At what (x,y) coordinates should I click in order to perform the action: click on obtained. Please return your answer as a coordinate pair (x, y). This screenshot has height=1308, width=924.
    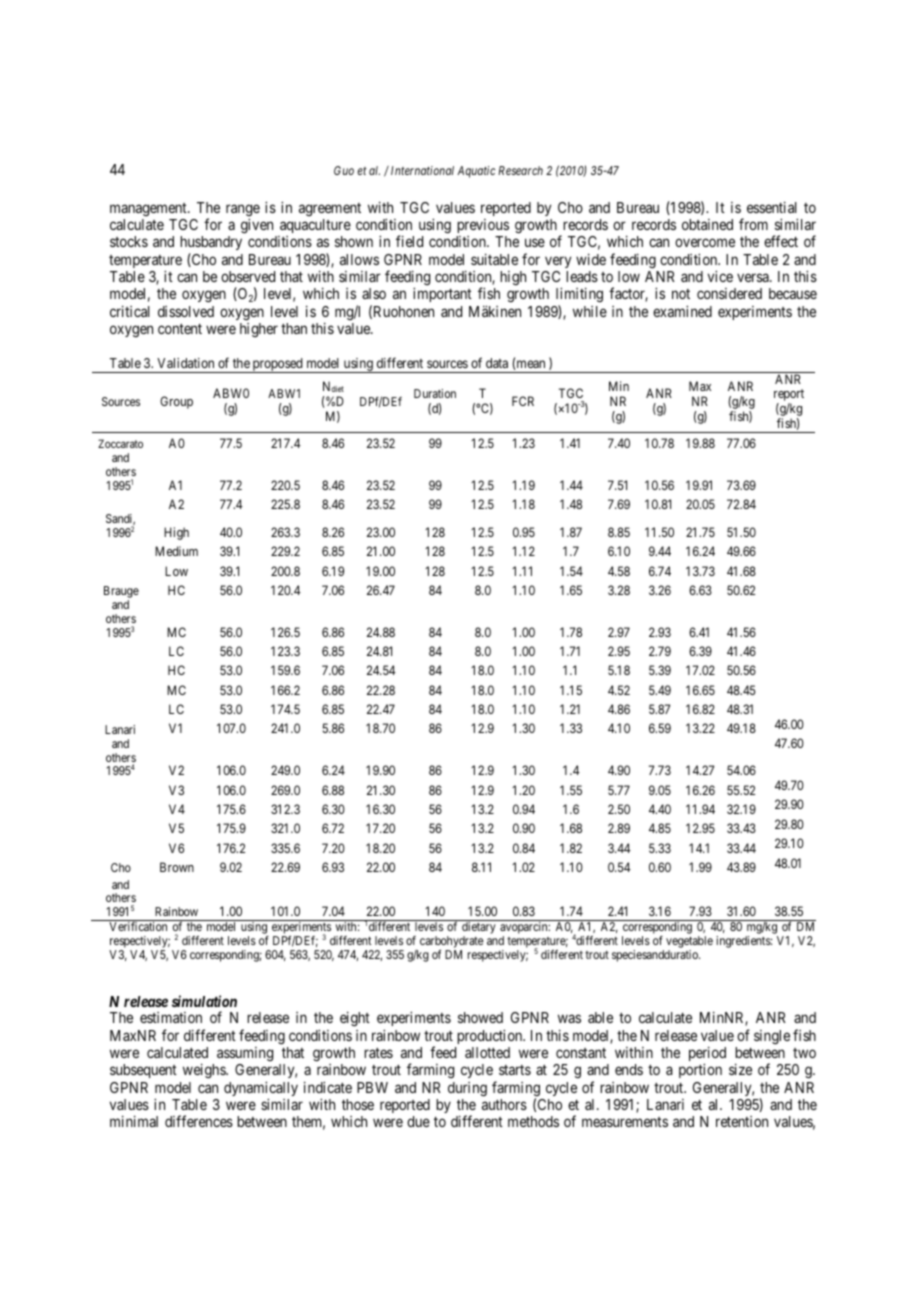
    Looking at the image, I should click on (707, 224).
